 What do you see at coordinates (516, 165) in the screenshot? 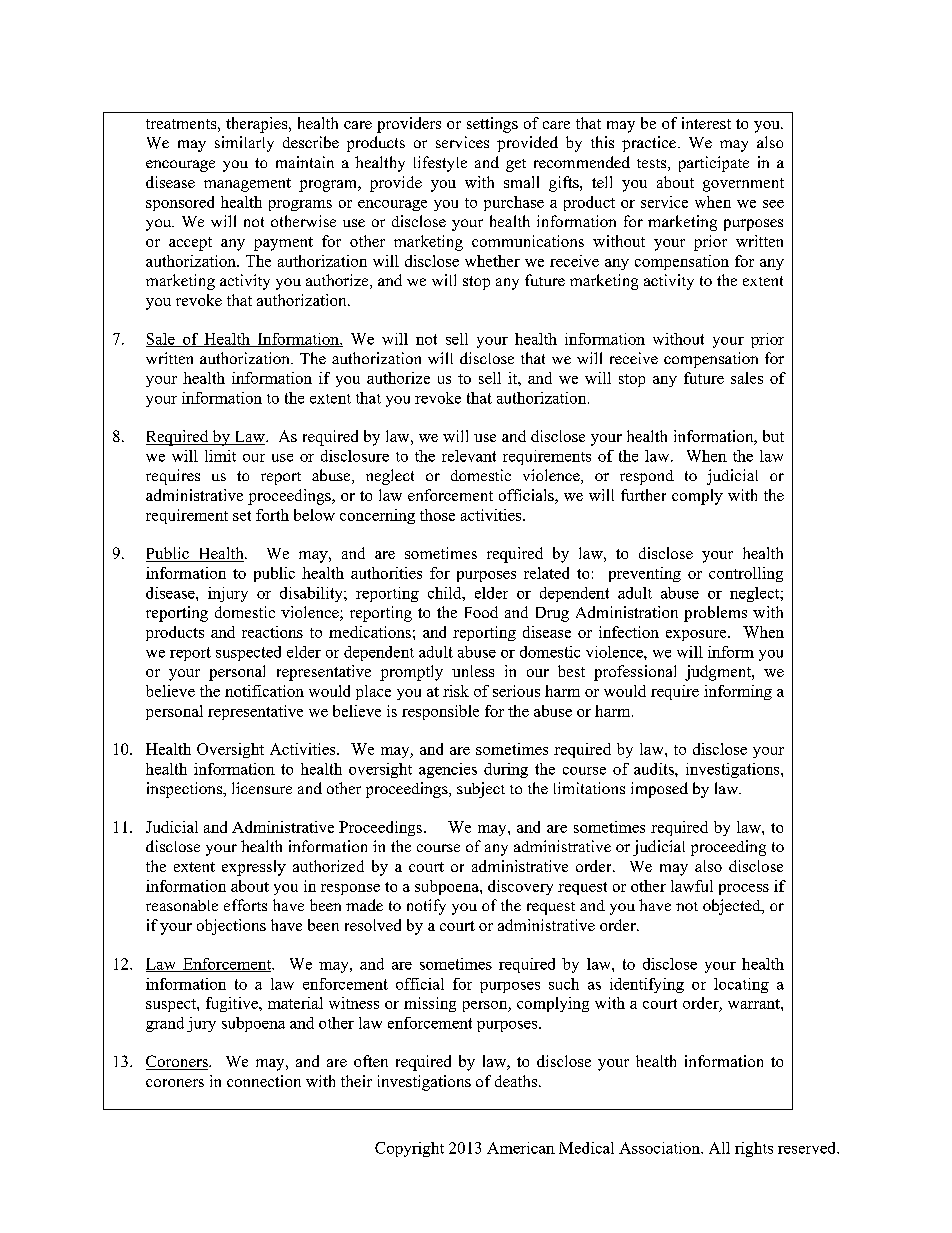
I see `get` at bounding box center [516, 165].
